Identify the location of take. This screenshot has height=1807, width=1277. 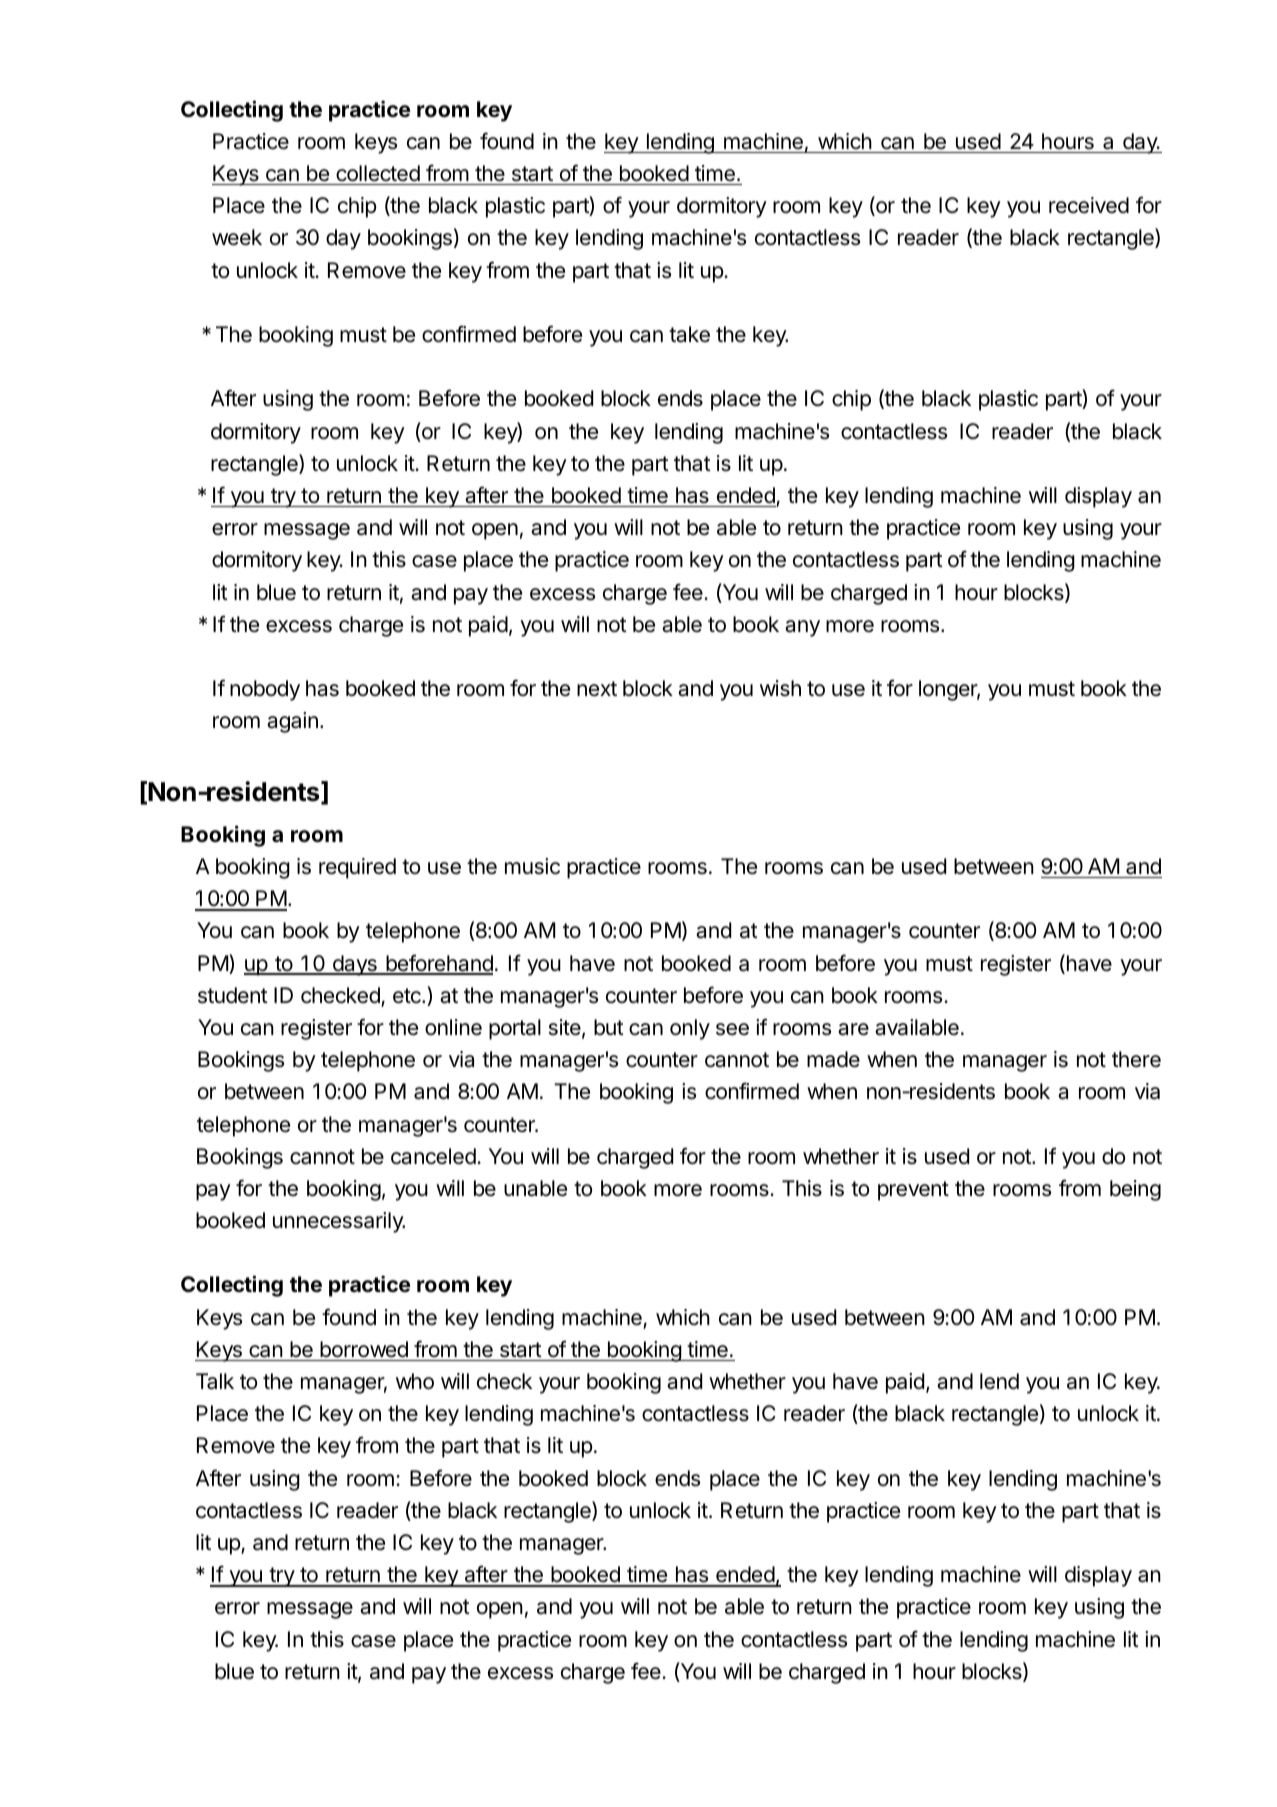
(689, 334).
